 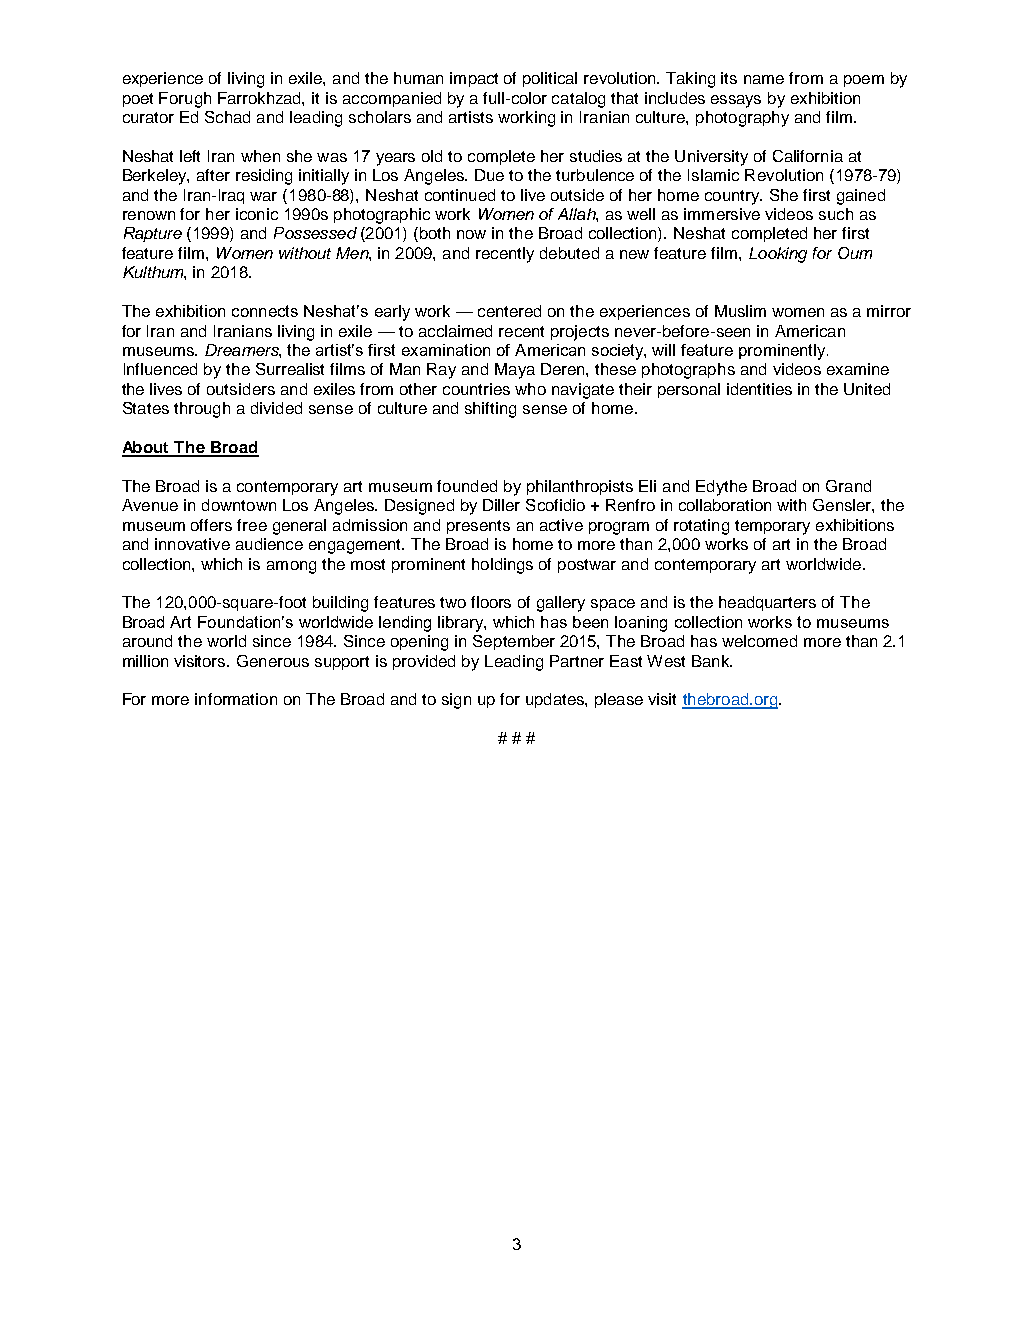 I want to click on poet, so click(x=138, y=100).
